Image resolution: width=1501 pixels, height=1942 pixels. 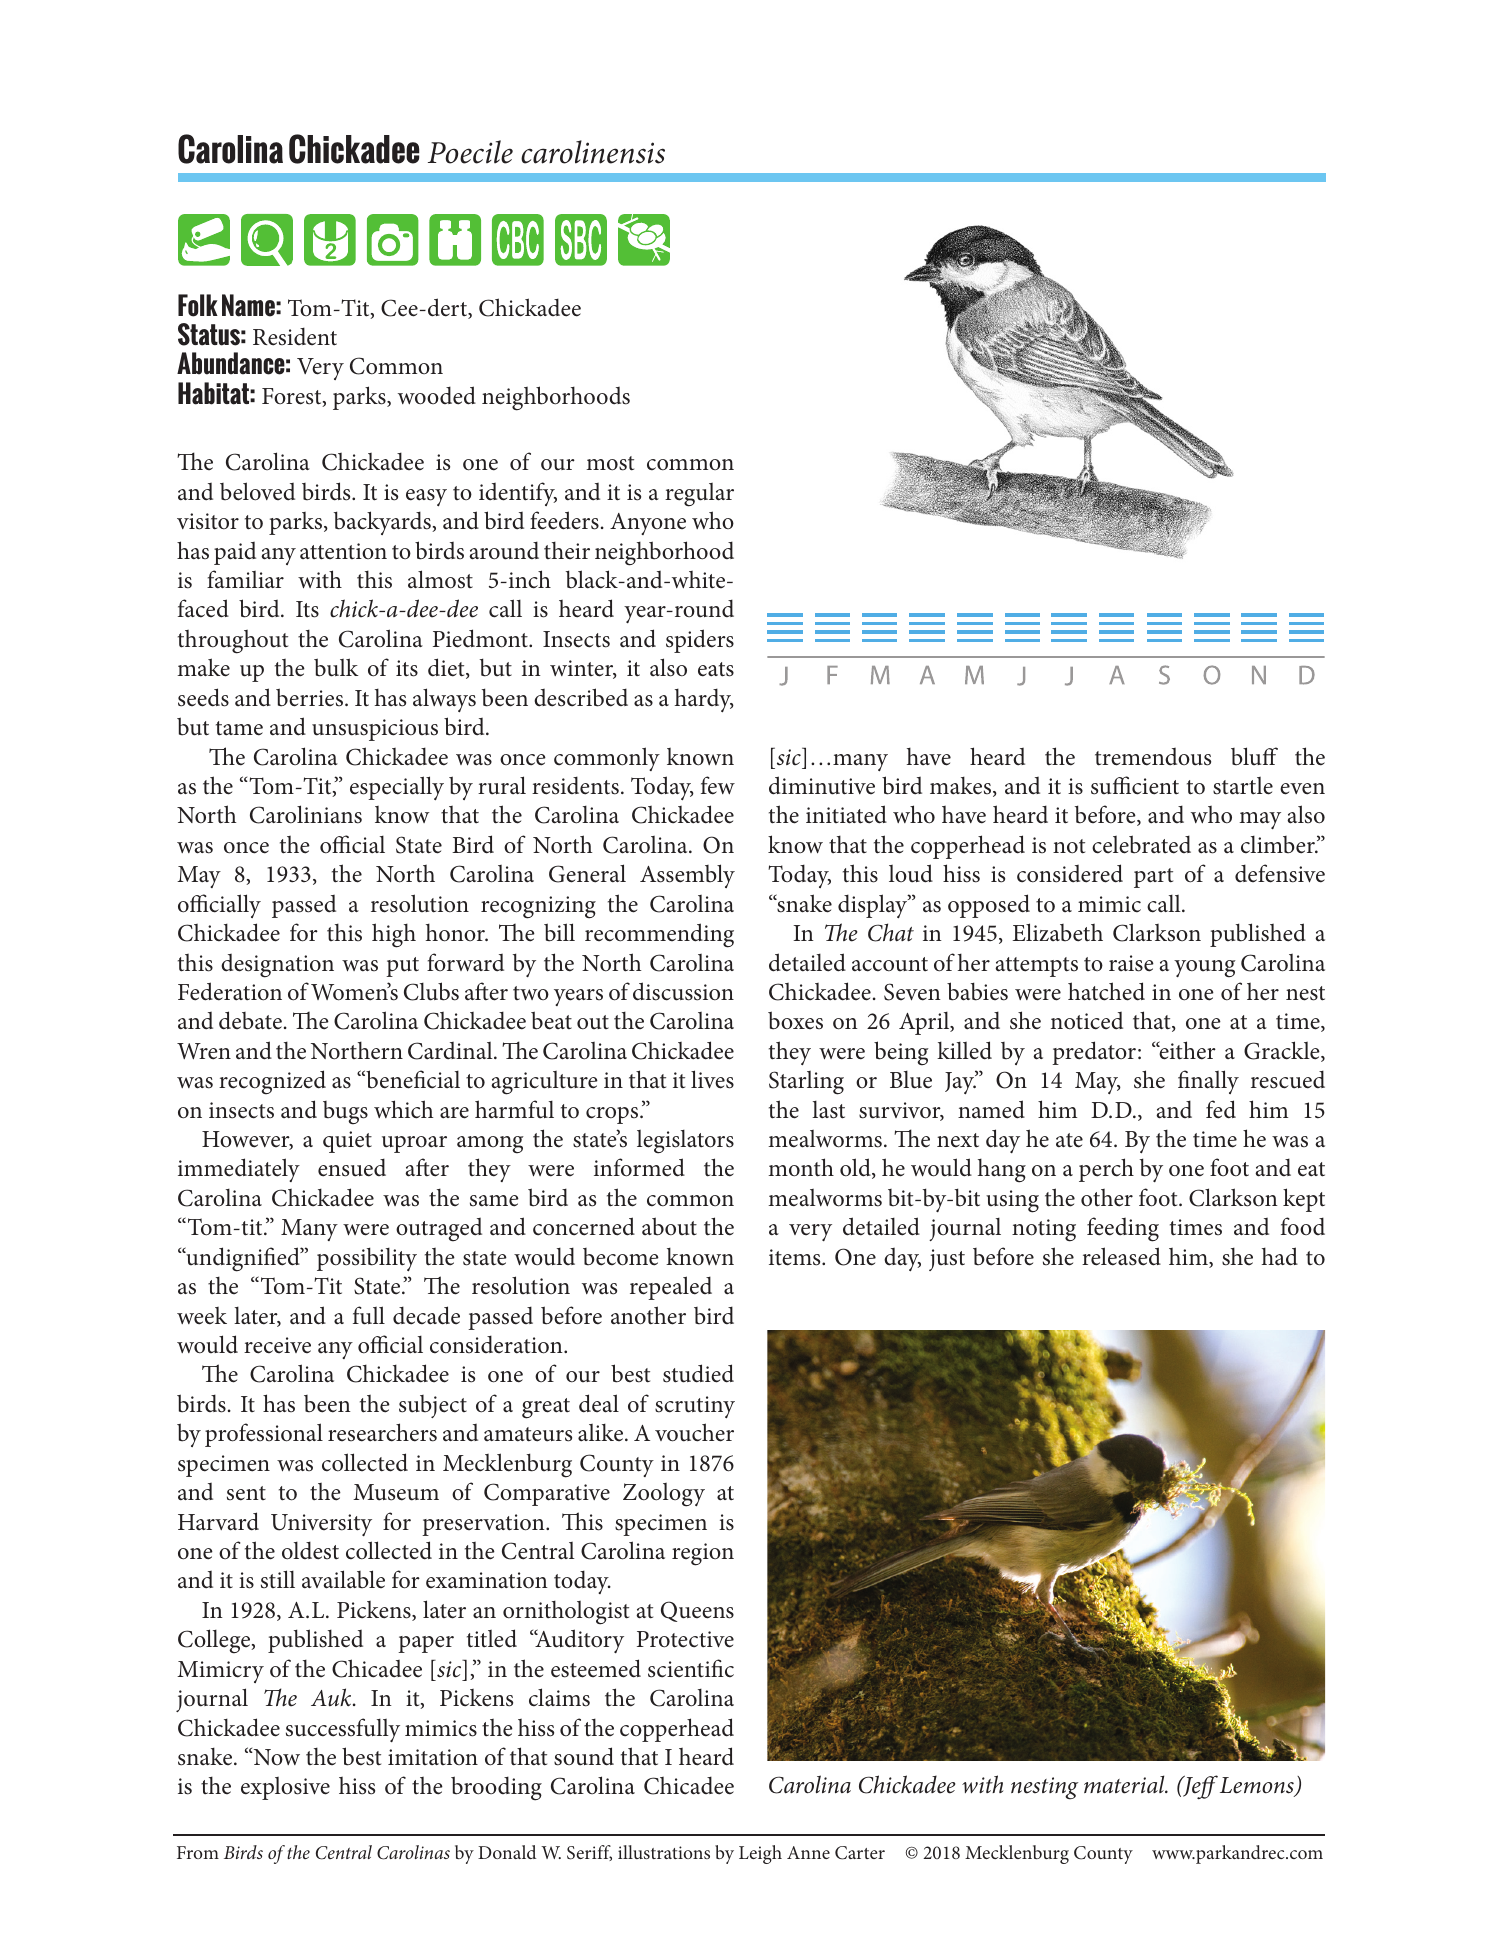 What do you see at coordinates (648, 524) in the image?
I see `Anyone` at bounding box center [648, 524].
